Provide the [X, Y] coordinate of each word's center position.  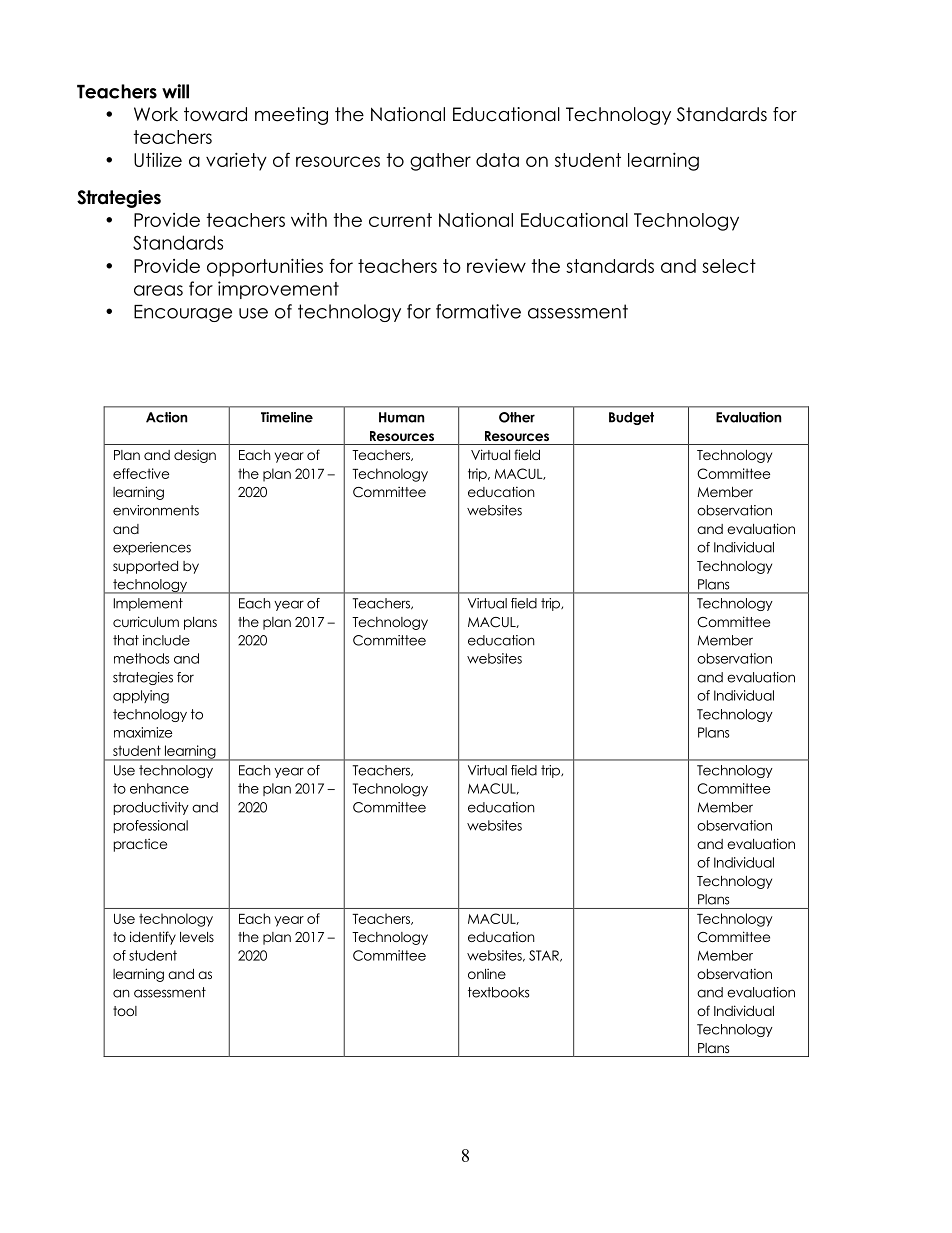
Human [401, 417]
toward [215, 114]
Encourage [183, 313]
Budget [631, 418]
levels [197, 937]
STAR [545, 956]
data [497, 160]
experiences [152, 548]
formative [478, 311]
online [487, 973]
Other [517, 417]
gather [440, 162]
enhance [159, 788]
